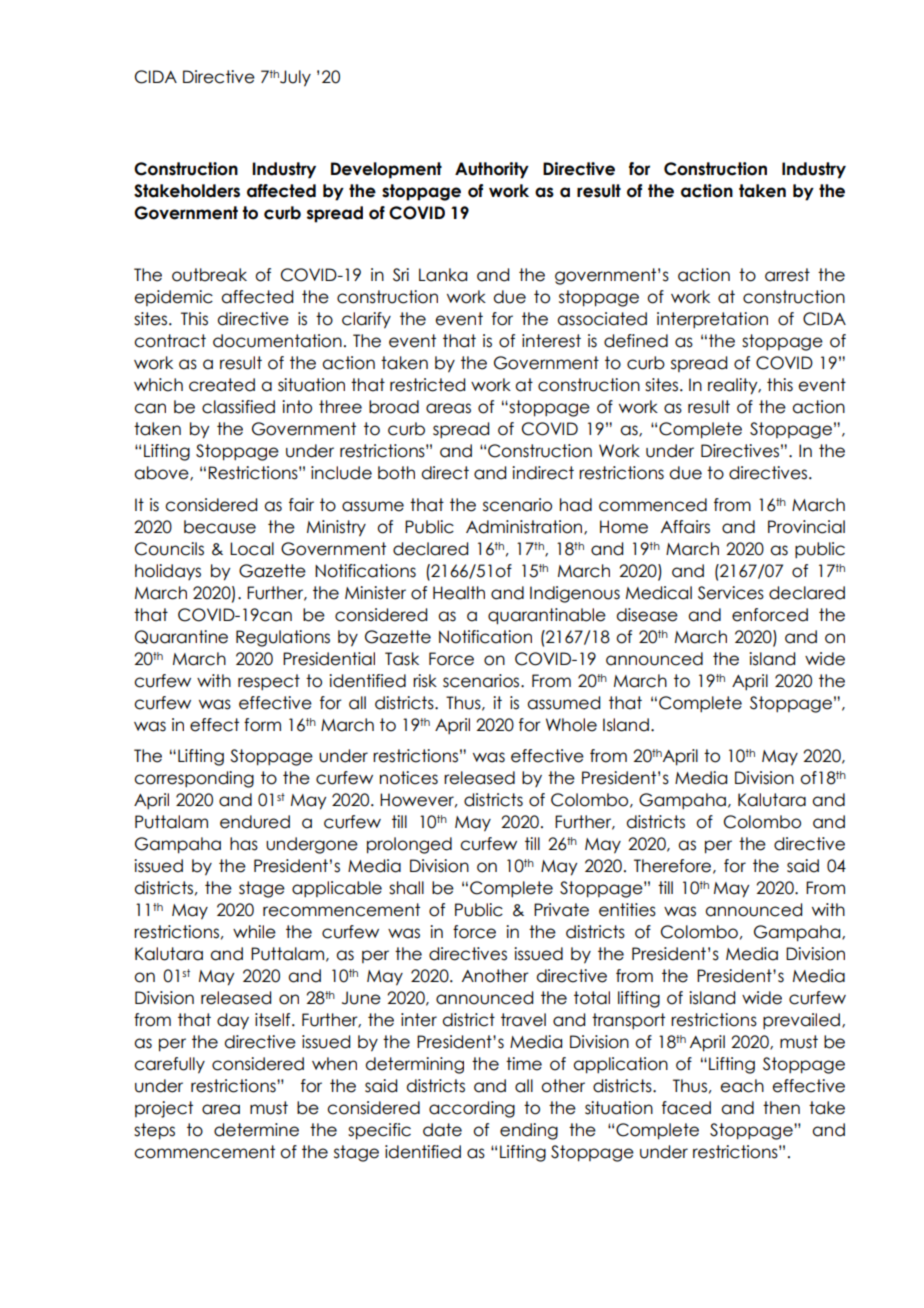 The image size is (924, 1308). I want to click on risk, so click(425, 681).
